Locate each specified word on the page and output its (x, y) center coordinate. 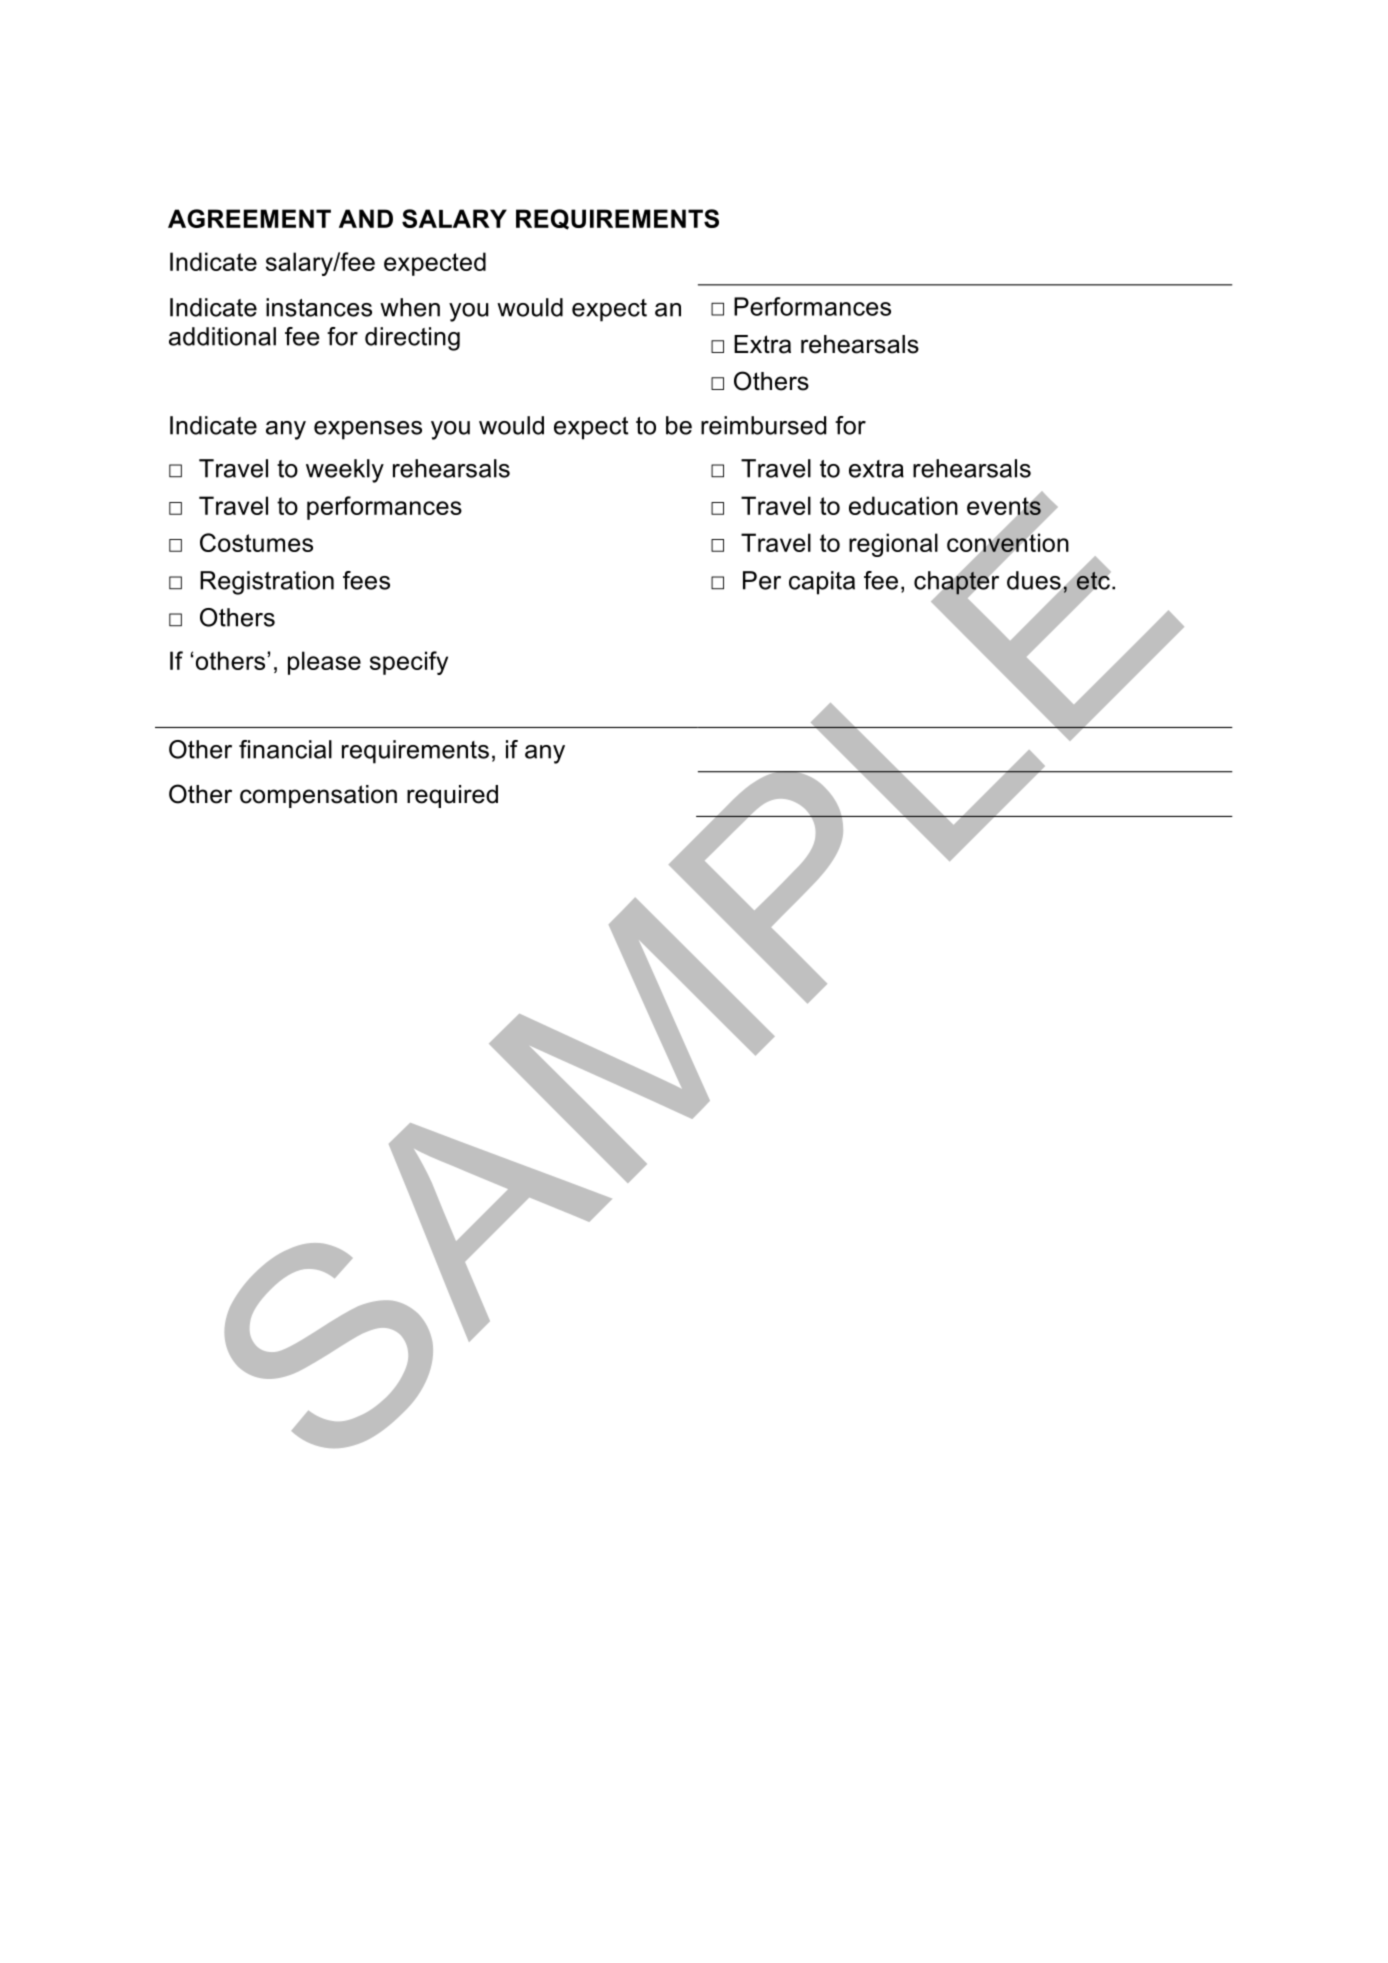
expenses (368, 430)
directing (412, 339)
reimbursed (763, 425)
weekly (345, 471)
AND (366, 218)
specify (409, 663)
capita (822, 583)
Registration (267, 583)
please (324, 663)
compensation (318, 796)
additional (222, 336)
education (903, 505)
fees (366, 580)
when (410, 307)
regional (893, 545)
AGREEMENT (249, 218)
